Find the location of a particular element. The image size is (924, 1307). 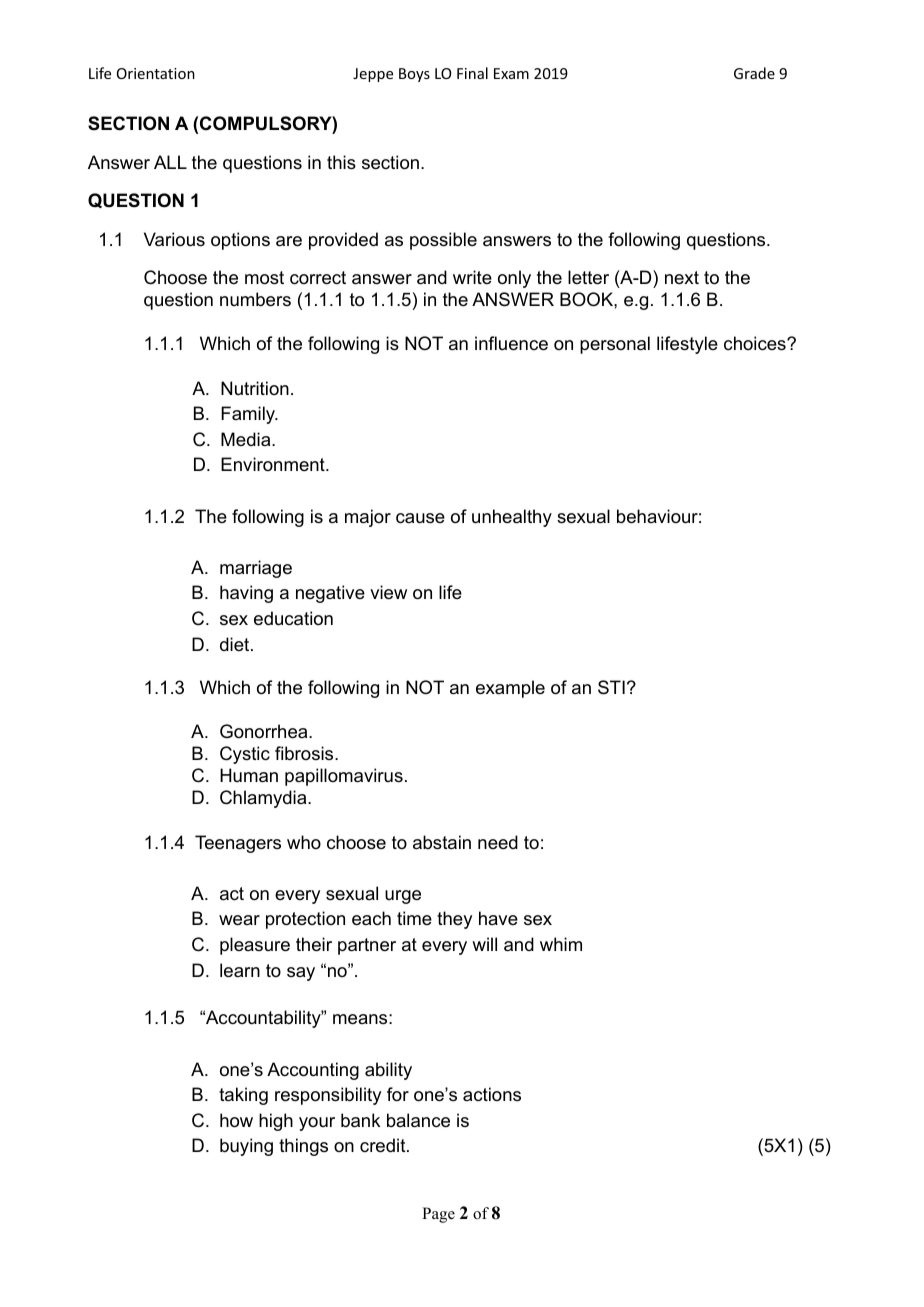

marriage is located at coordinates (256, 569).
